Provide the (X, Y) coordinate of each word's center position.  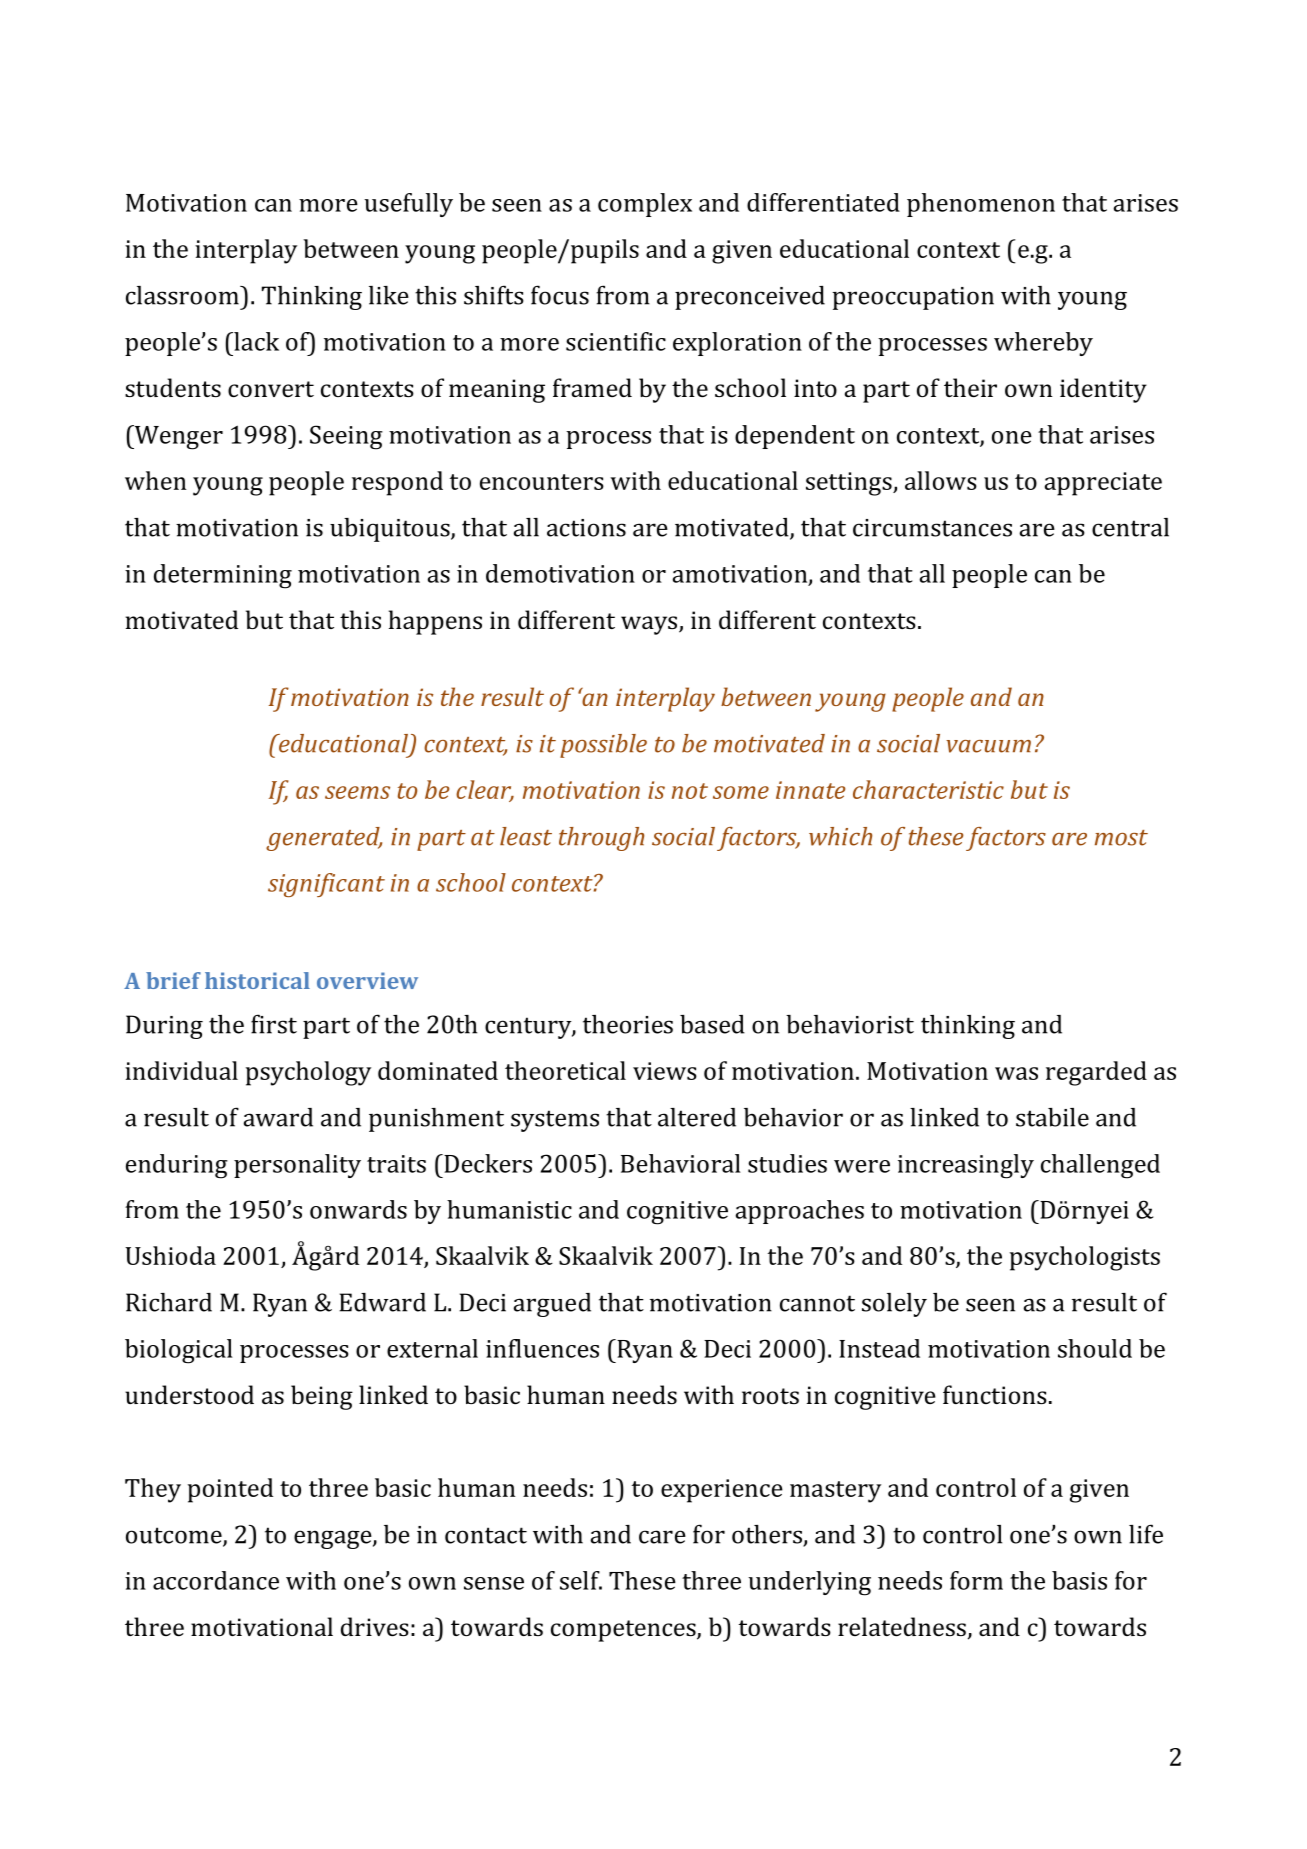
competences (624, 1631)
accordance (216, 1580)
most (1121, 838)
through (601, 839)
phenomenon (981, 205)
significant (326, 885)
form (976, 1580)
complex (645, 205)
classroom (183, 295)
